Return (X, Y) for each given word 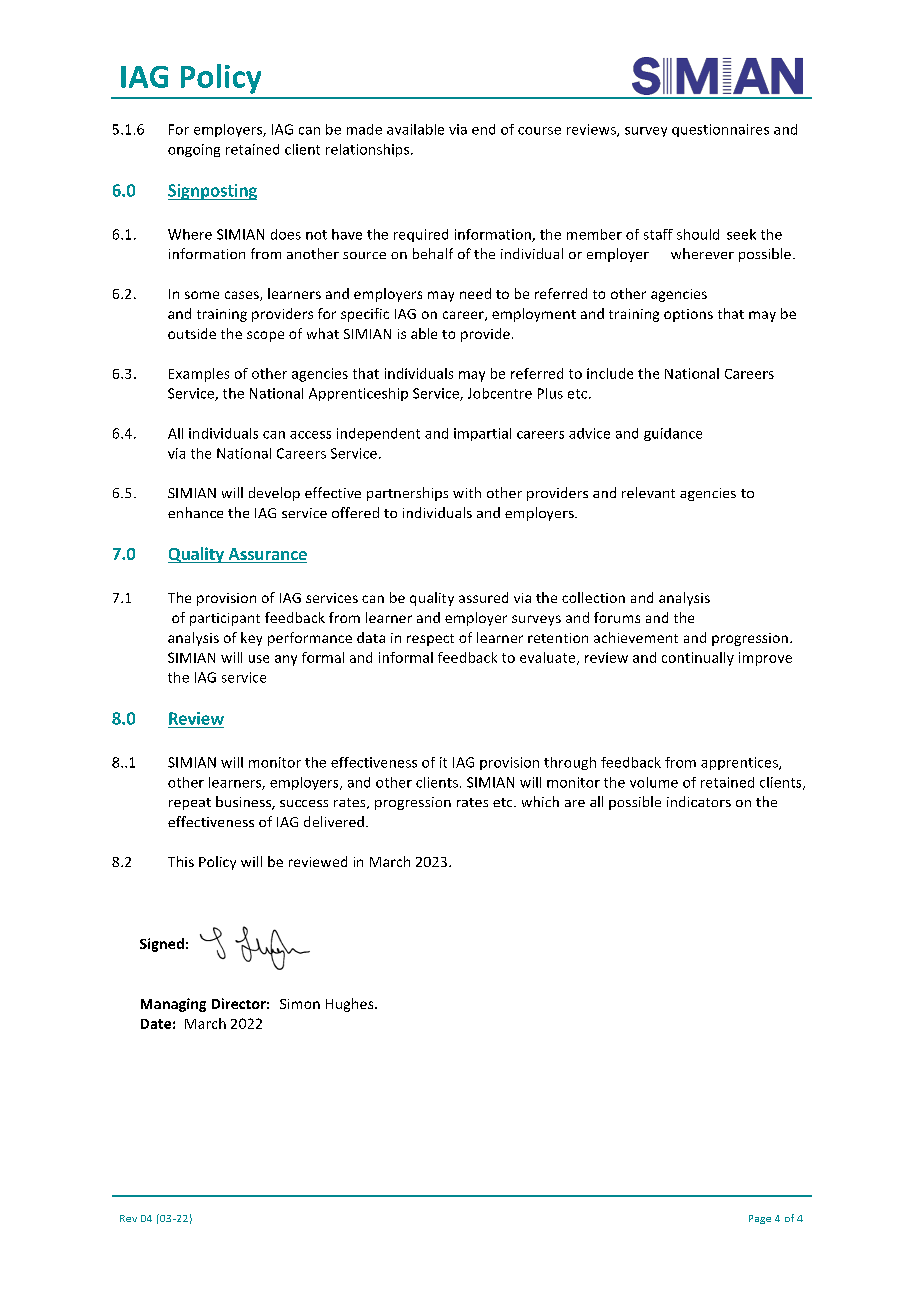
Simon (300, 1004)
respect (430, 640)
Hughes (351, 1005)
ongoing (194, 150)
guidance (673, 434)
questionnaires (720, 130)
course (539, 131)
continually (698, 659)
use (259, 659)
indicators (699, 801)
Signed (162, 945)
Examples (199, 375)
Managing (173, 1005)
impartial (482, 434)
